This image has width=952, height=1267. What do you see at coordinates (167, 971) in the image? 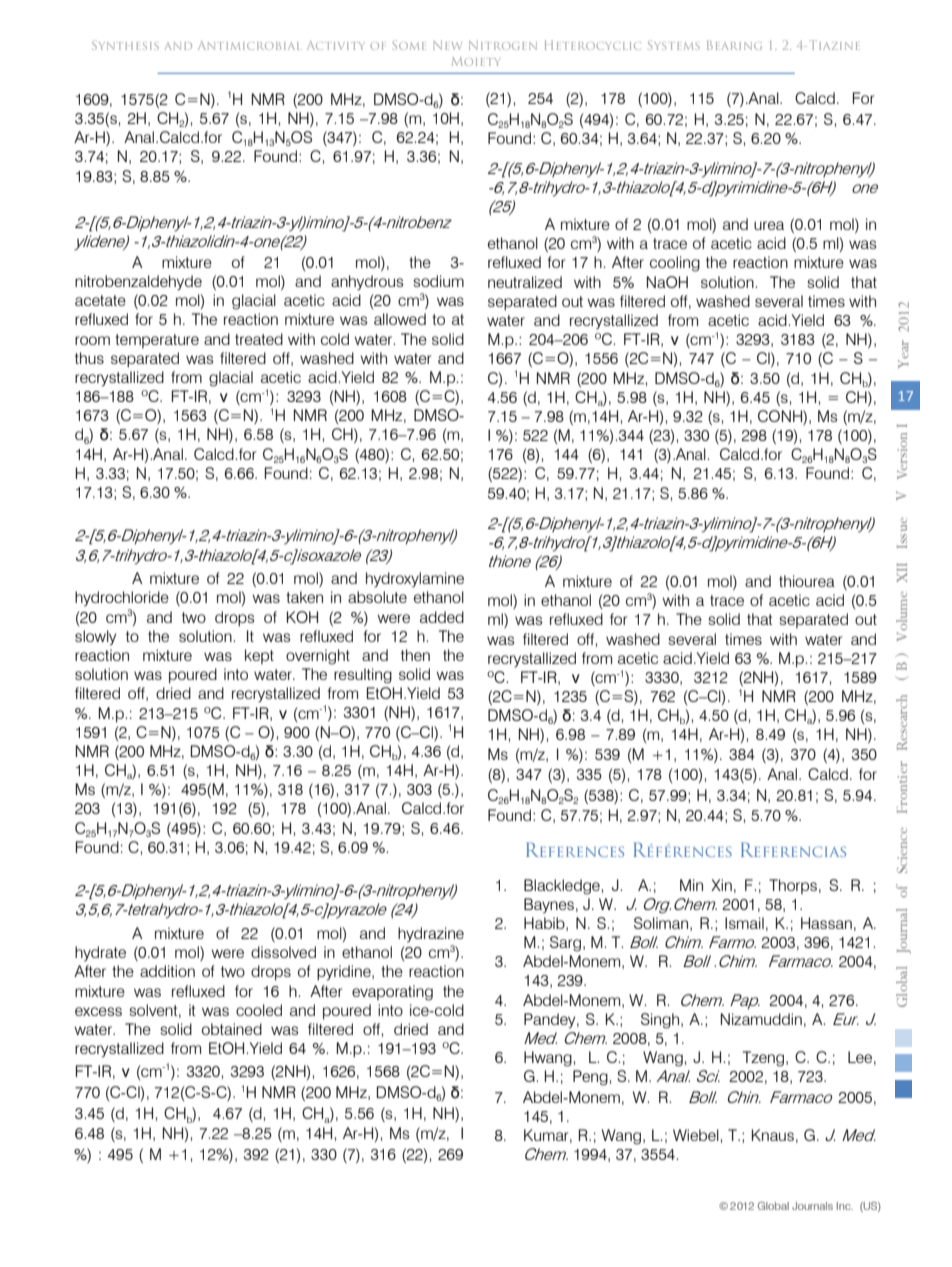
I see `addition` at bounding box center [167, 971].
